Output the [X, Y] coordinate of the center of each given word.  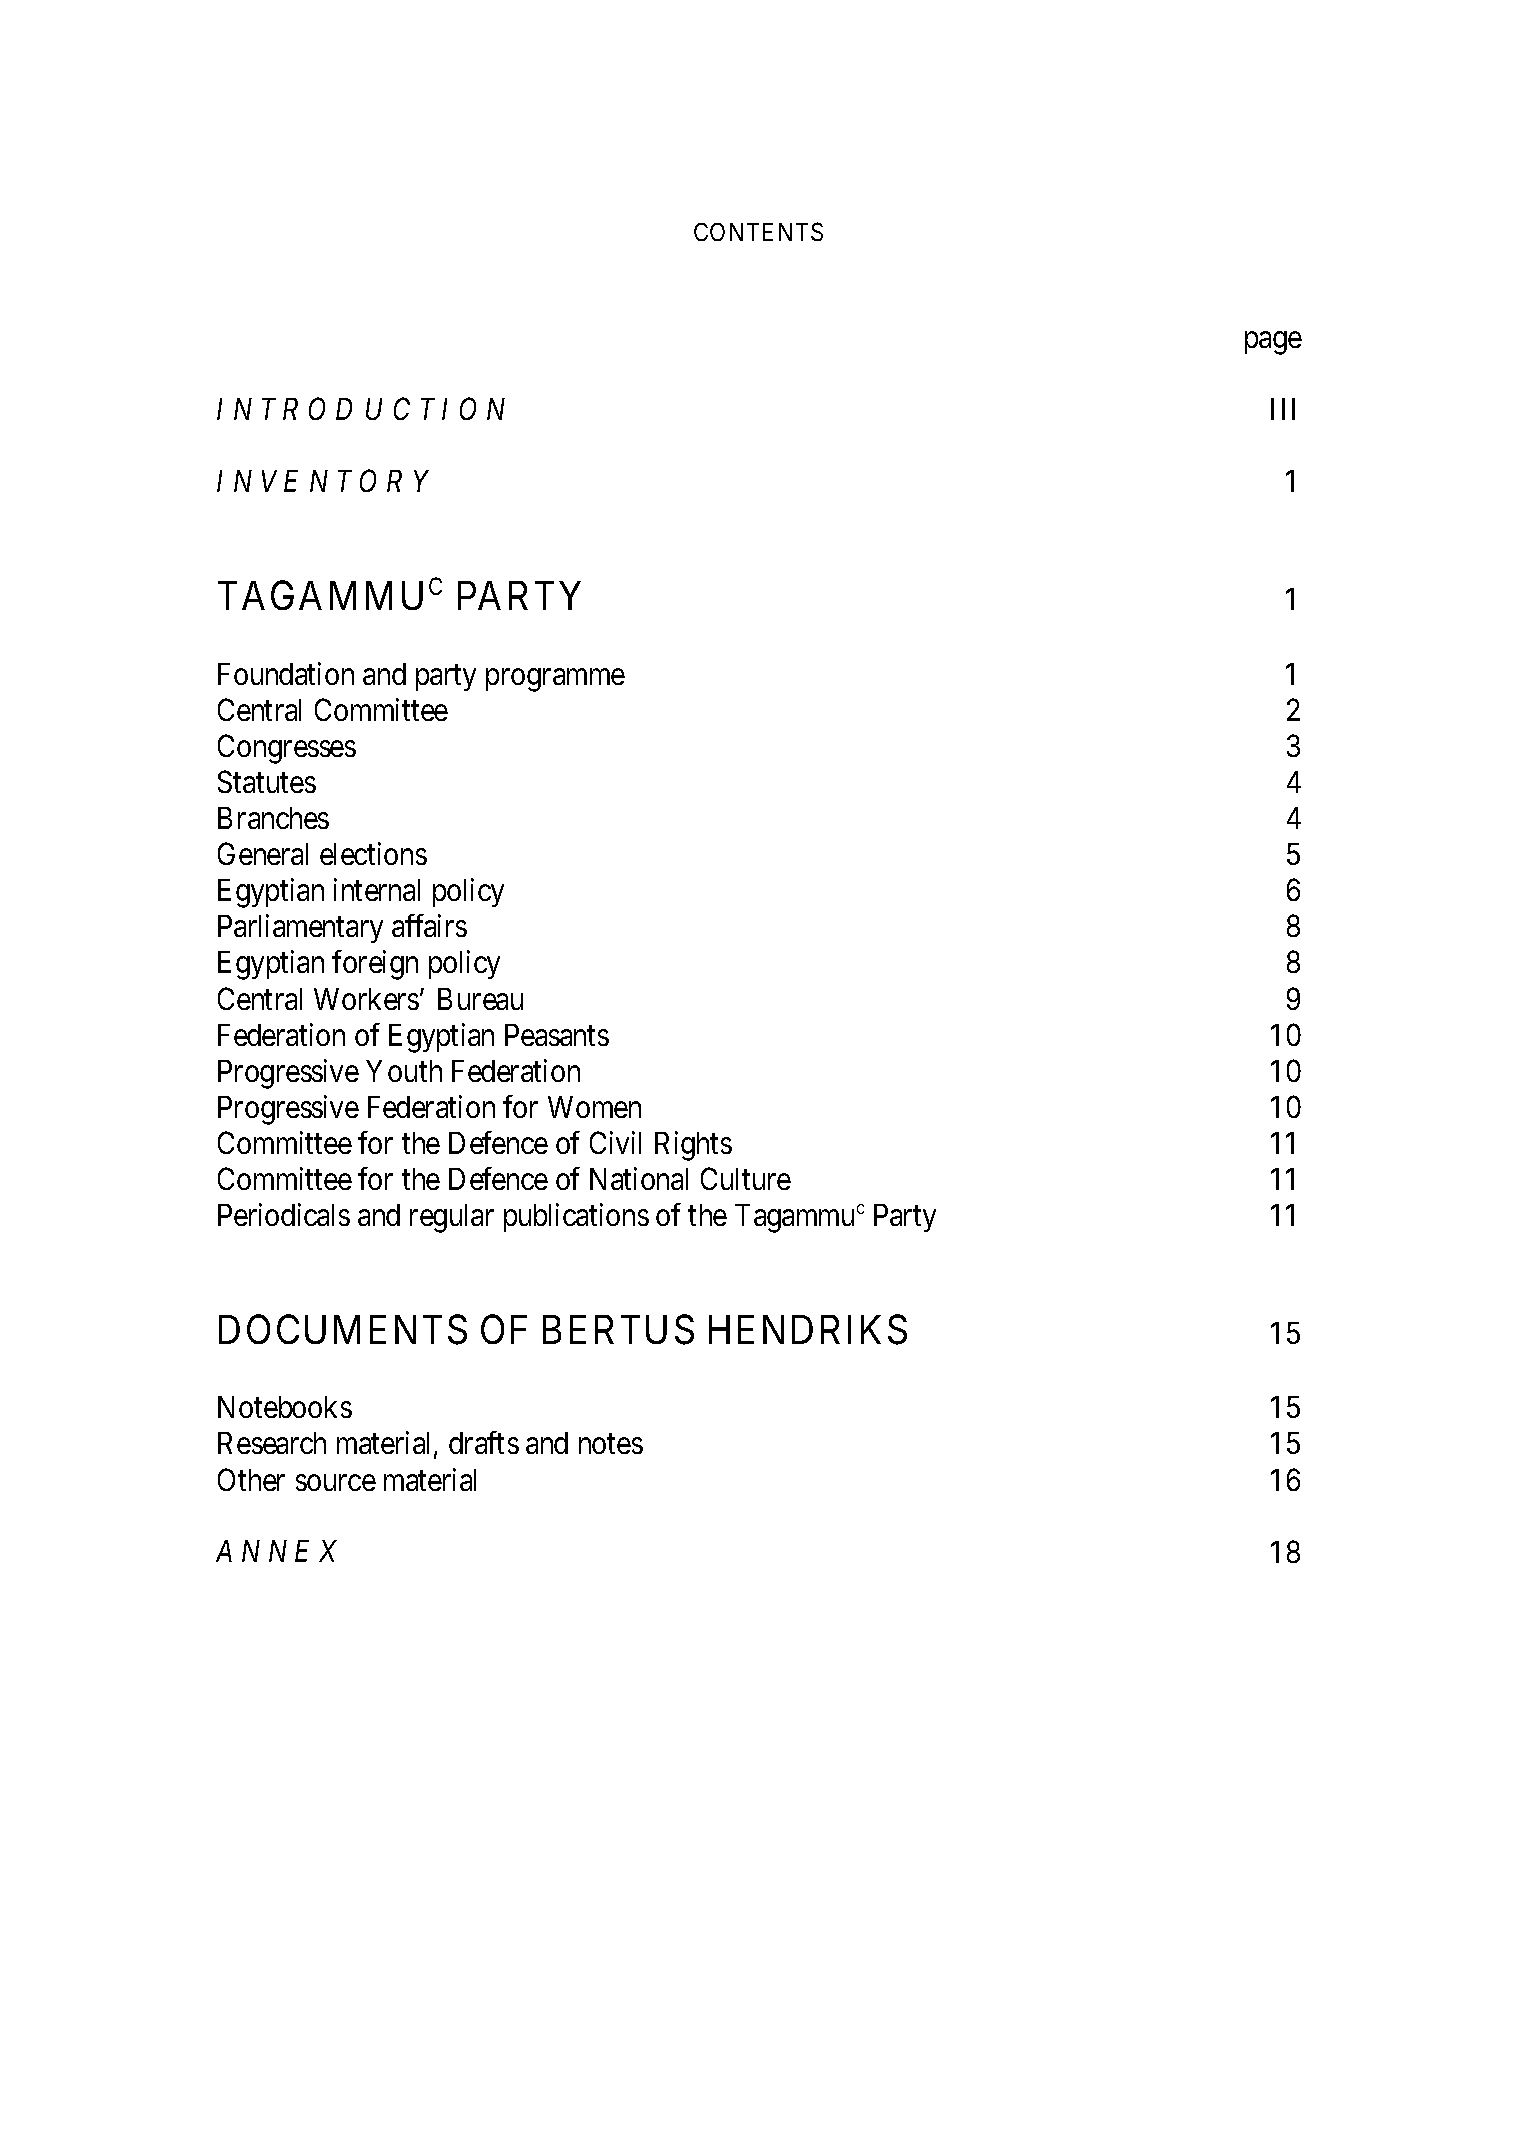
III [1283, 409]
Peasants [557, 1035]
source [336, 1483]
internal [377, 889]
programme [555, 680]
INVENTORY [323, 481]
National [639, 1178]
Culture [746, 1178]
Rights [693, 1146]
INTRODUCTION [361, 408]
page [1273, 343]
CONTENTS [758, 231]
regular [452, 1218]
